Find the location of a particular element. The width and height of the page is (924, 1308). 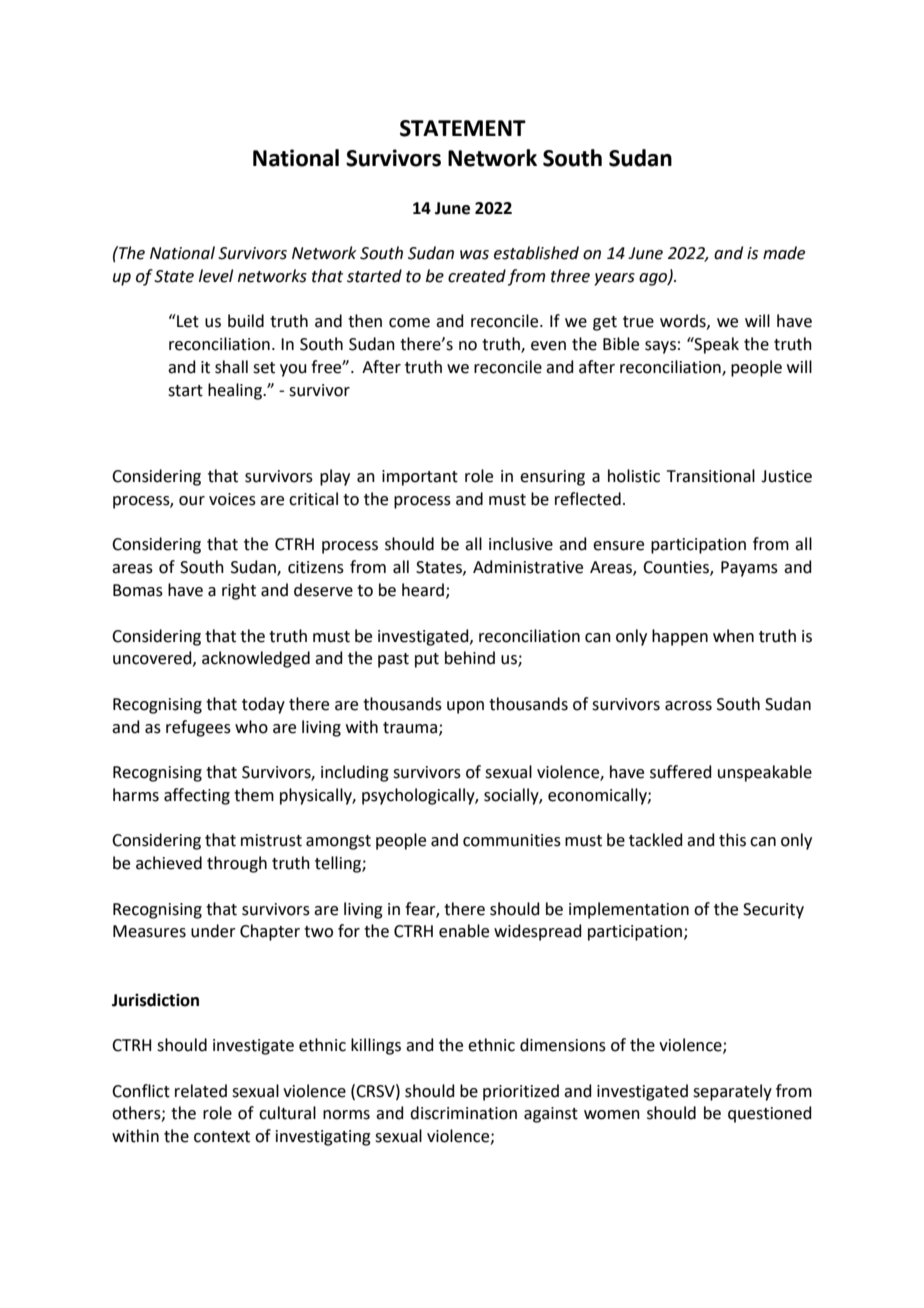

made is located at coordinates (784, 253).
